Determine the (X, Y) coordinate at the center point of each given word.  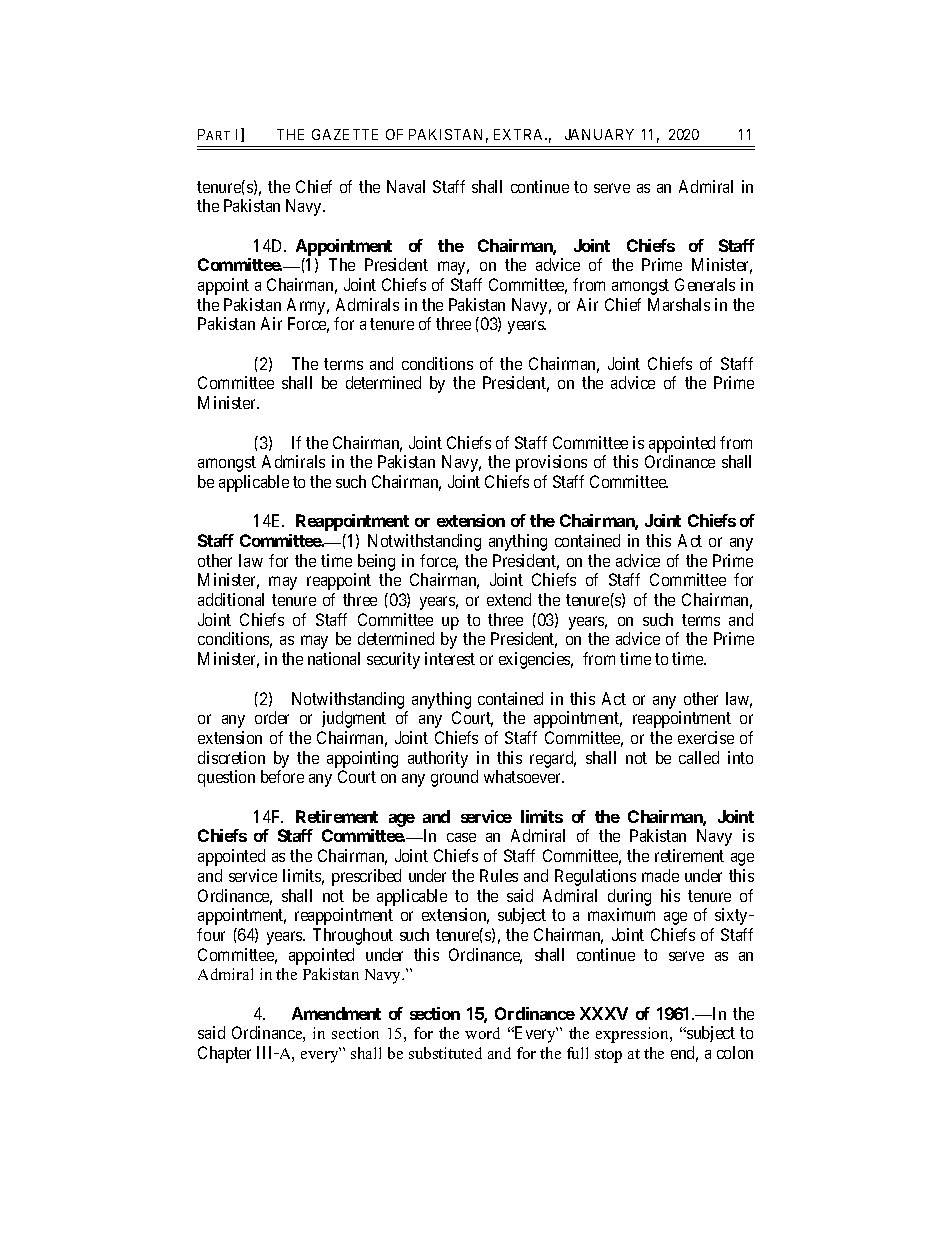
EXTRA (520, 134)
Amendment (336, 1013)
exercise (706, 737)
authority (438, 759)
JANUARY (599, 134)
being (376, 562)
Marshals (679, 304)
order (272, 717)
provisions (551, 463)
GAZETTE (345, 134)
